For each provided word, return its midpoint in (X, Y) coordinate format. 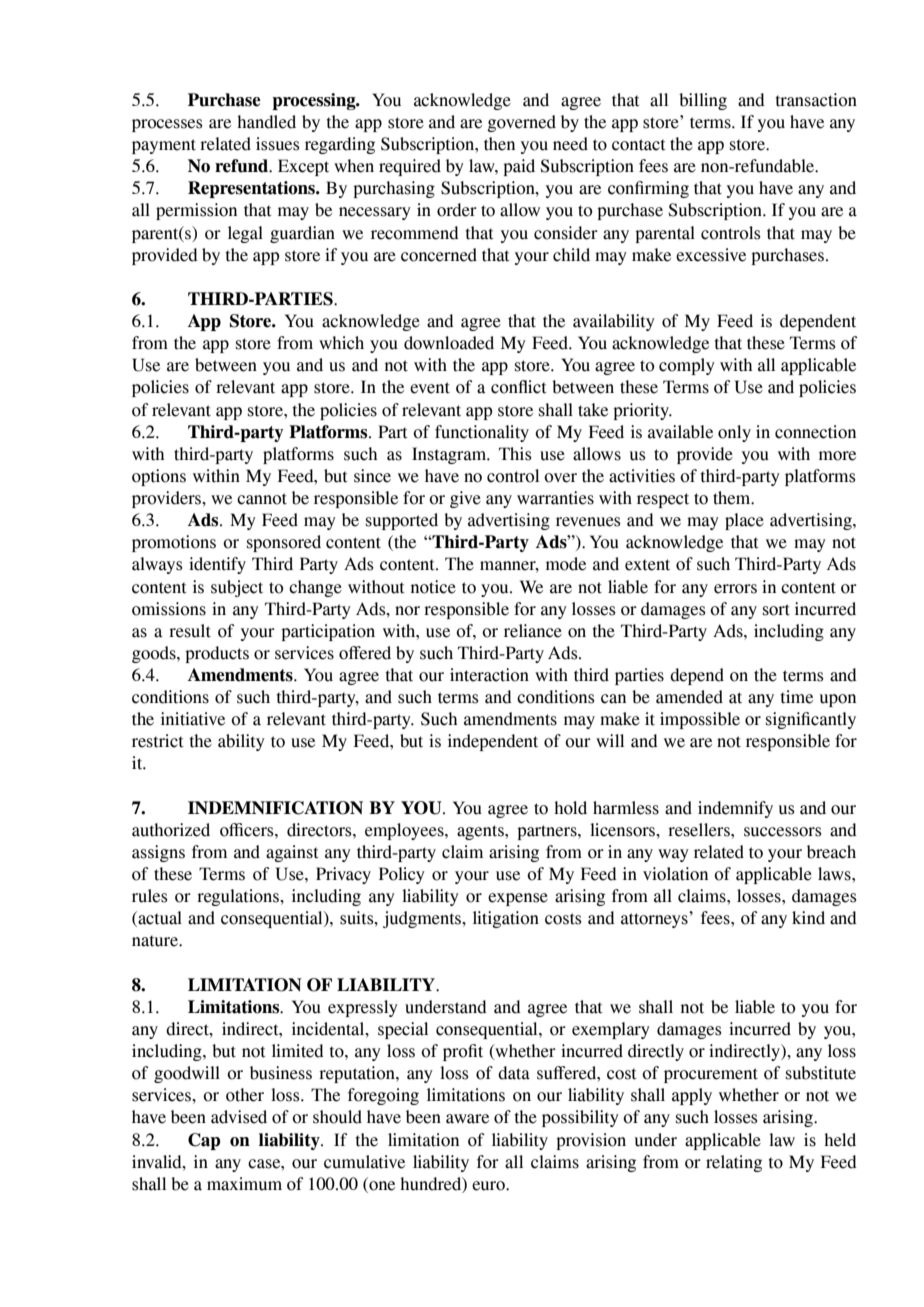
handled (266, 122)
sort (776, 610)
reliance (533, 631)
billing (703, 101)
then (499, 144)
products (217, 654)
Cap (204, 1141)
